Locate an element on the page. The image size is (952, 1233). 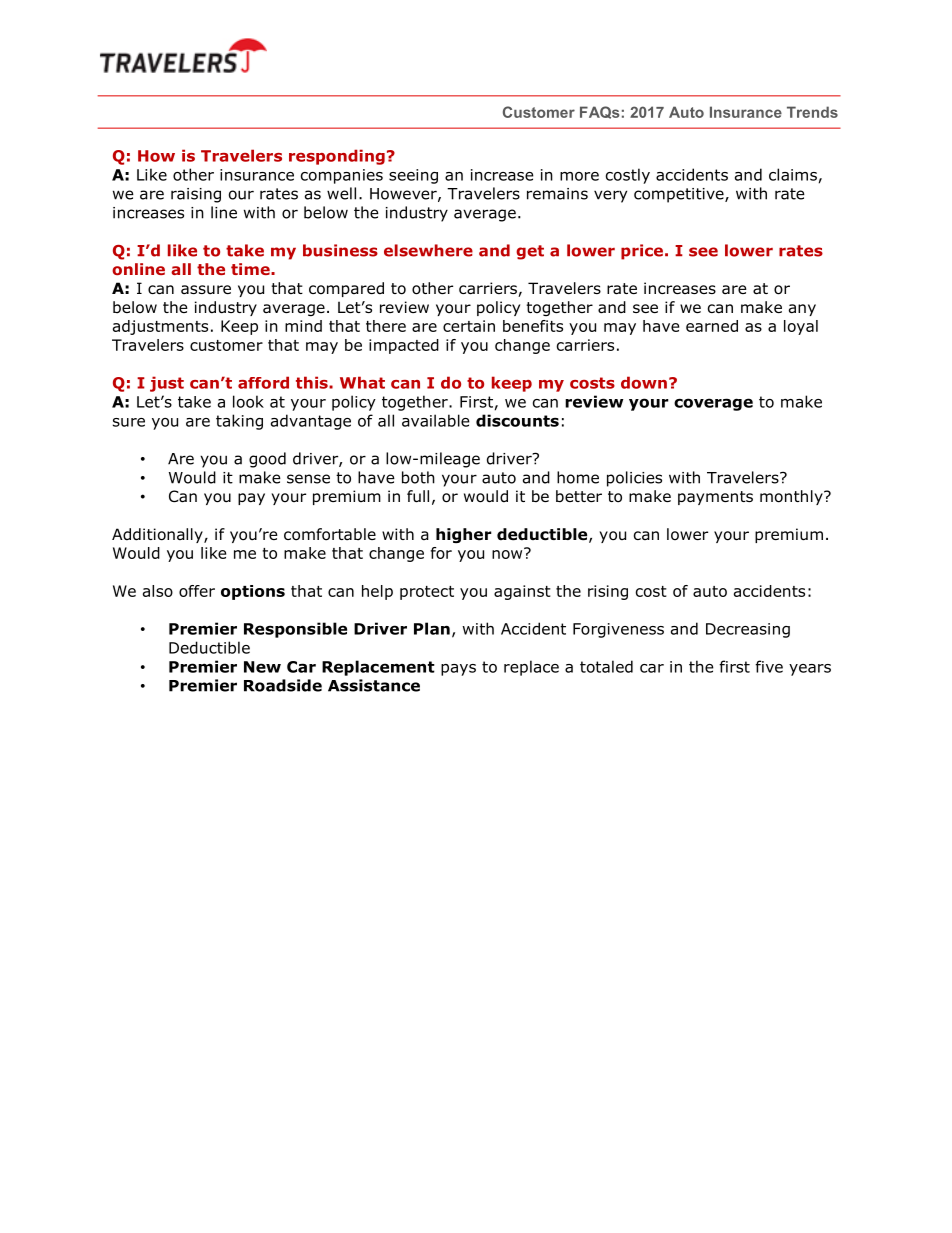
responding is located at coordinates (337, 157).
